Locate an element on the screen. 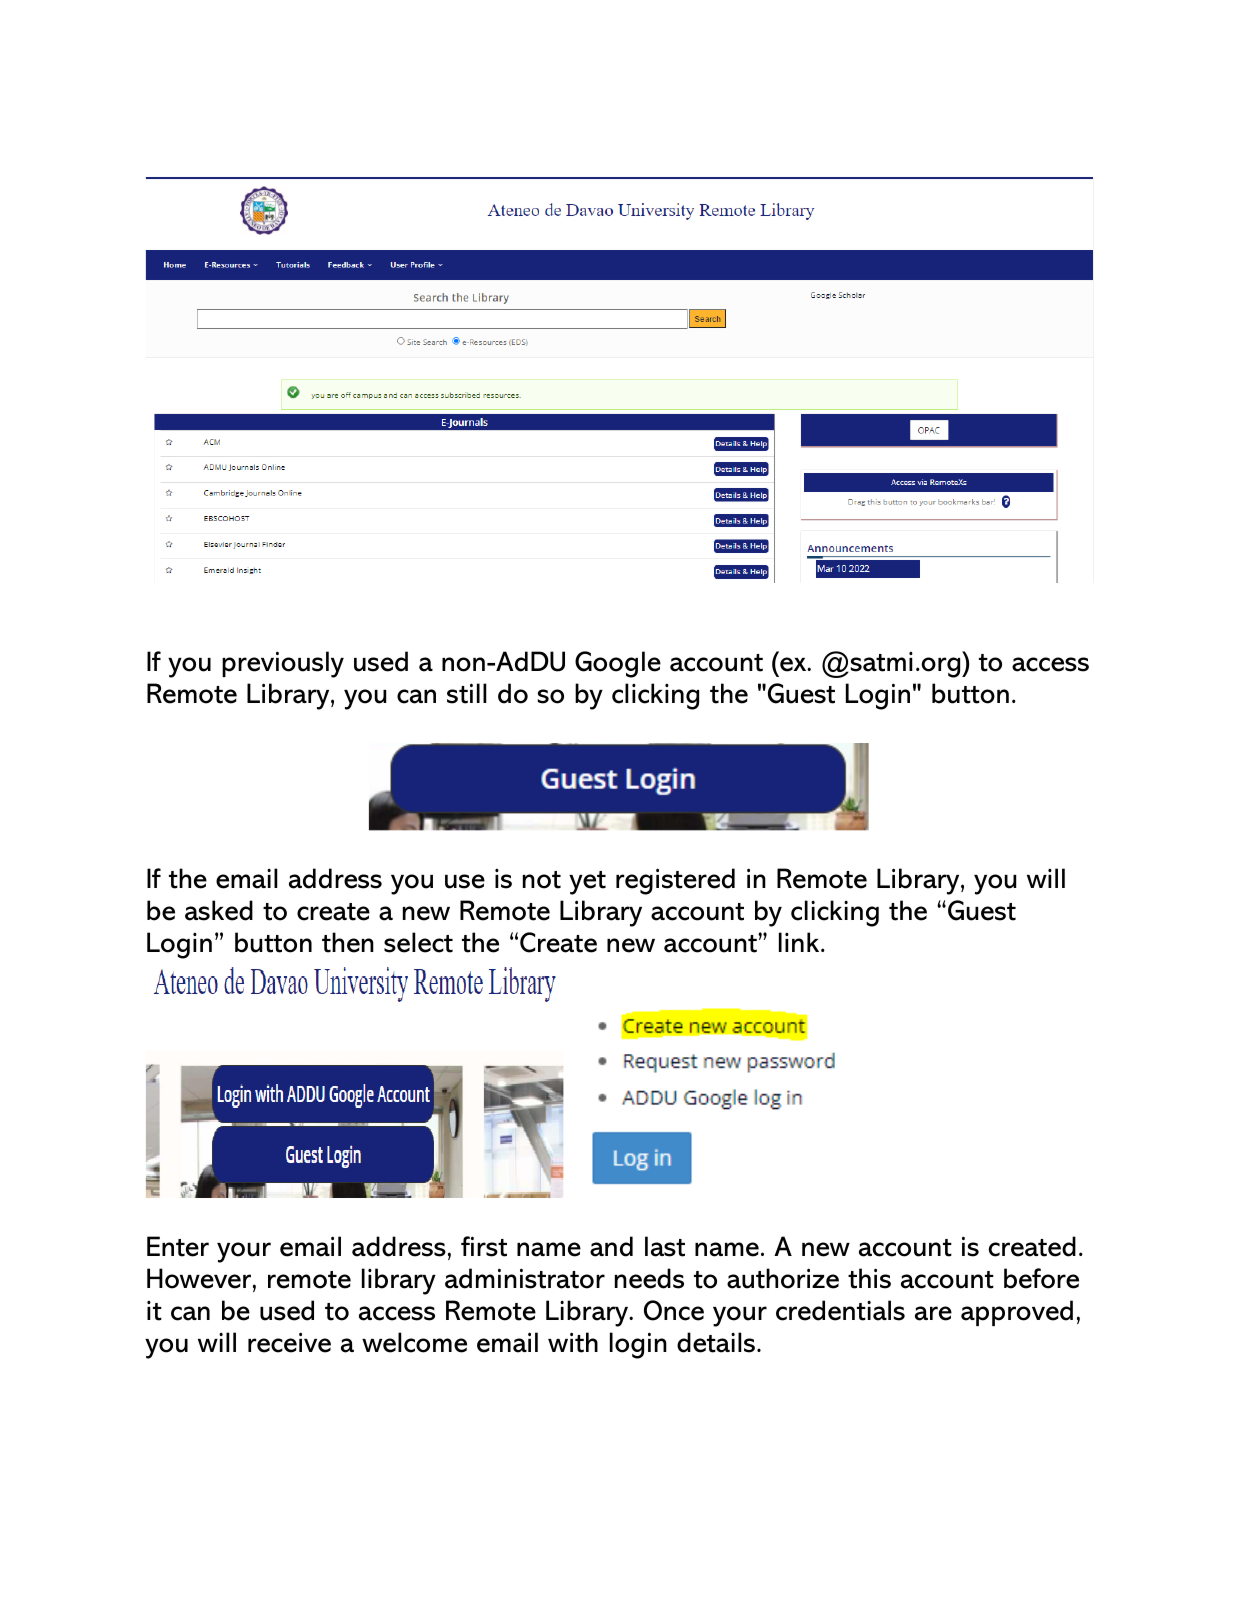 This screenshot has width=1239, height=1603. receive is located at coordinates (289, 1342).
